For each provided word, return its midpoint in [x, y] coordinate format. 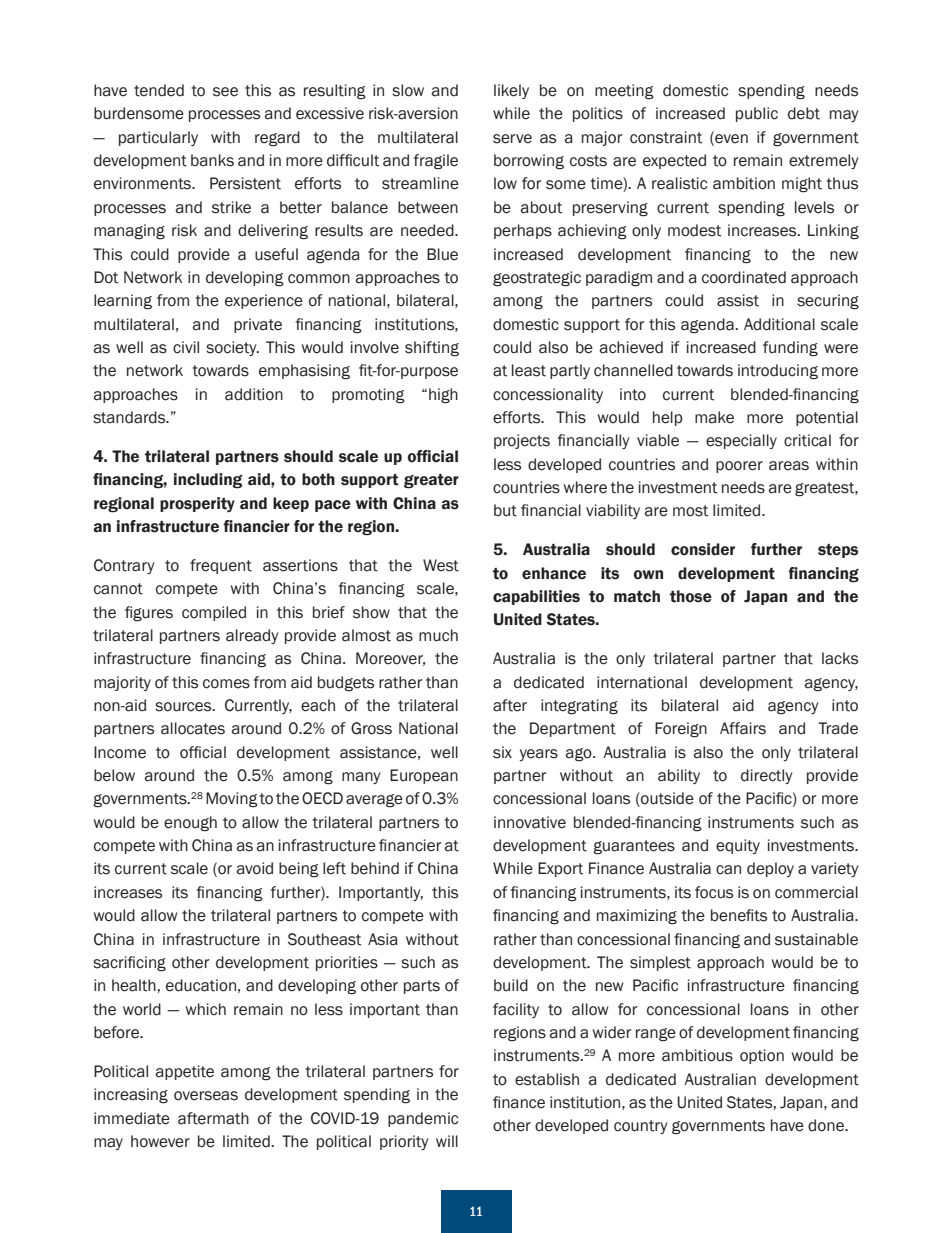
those [691, 596]
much [438, 635]
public [757, 114]
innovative [530, 822]
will [447, 1141]
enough [190, 824]
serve [512, 139]
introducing [778, 372]
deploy [770, 869]
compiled [214, 613]
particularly [158, 138]
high [443, 396]
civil [186, 347]
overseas [206, 1096]
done [827, 1125]
